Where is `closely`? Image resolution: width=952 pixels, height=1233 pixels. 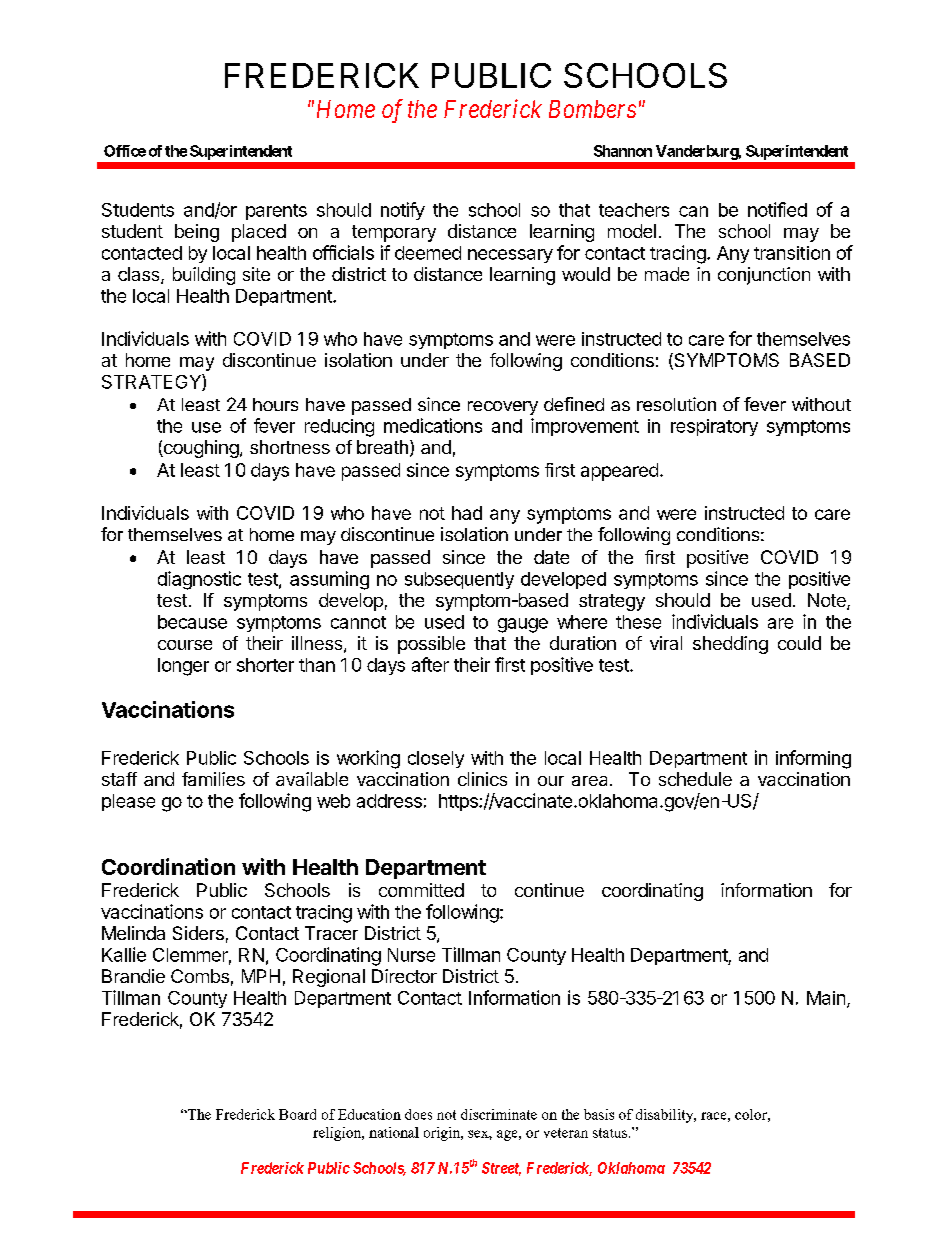 closely is located at coordinates (436, 759).
